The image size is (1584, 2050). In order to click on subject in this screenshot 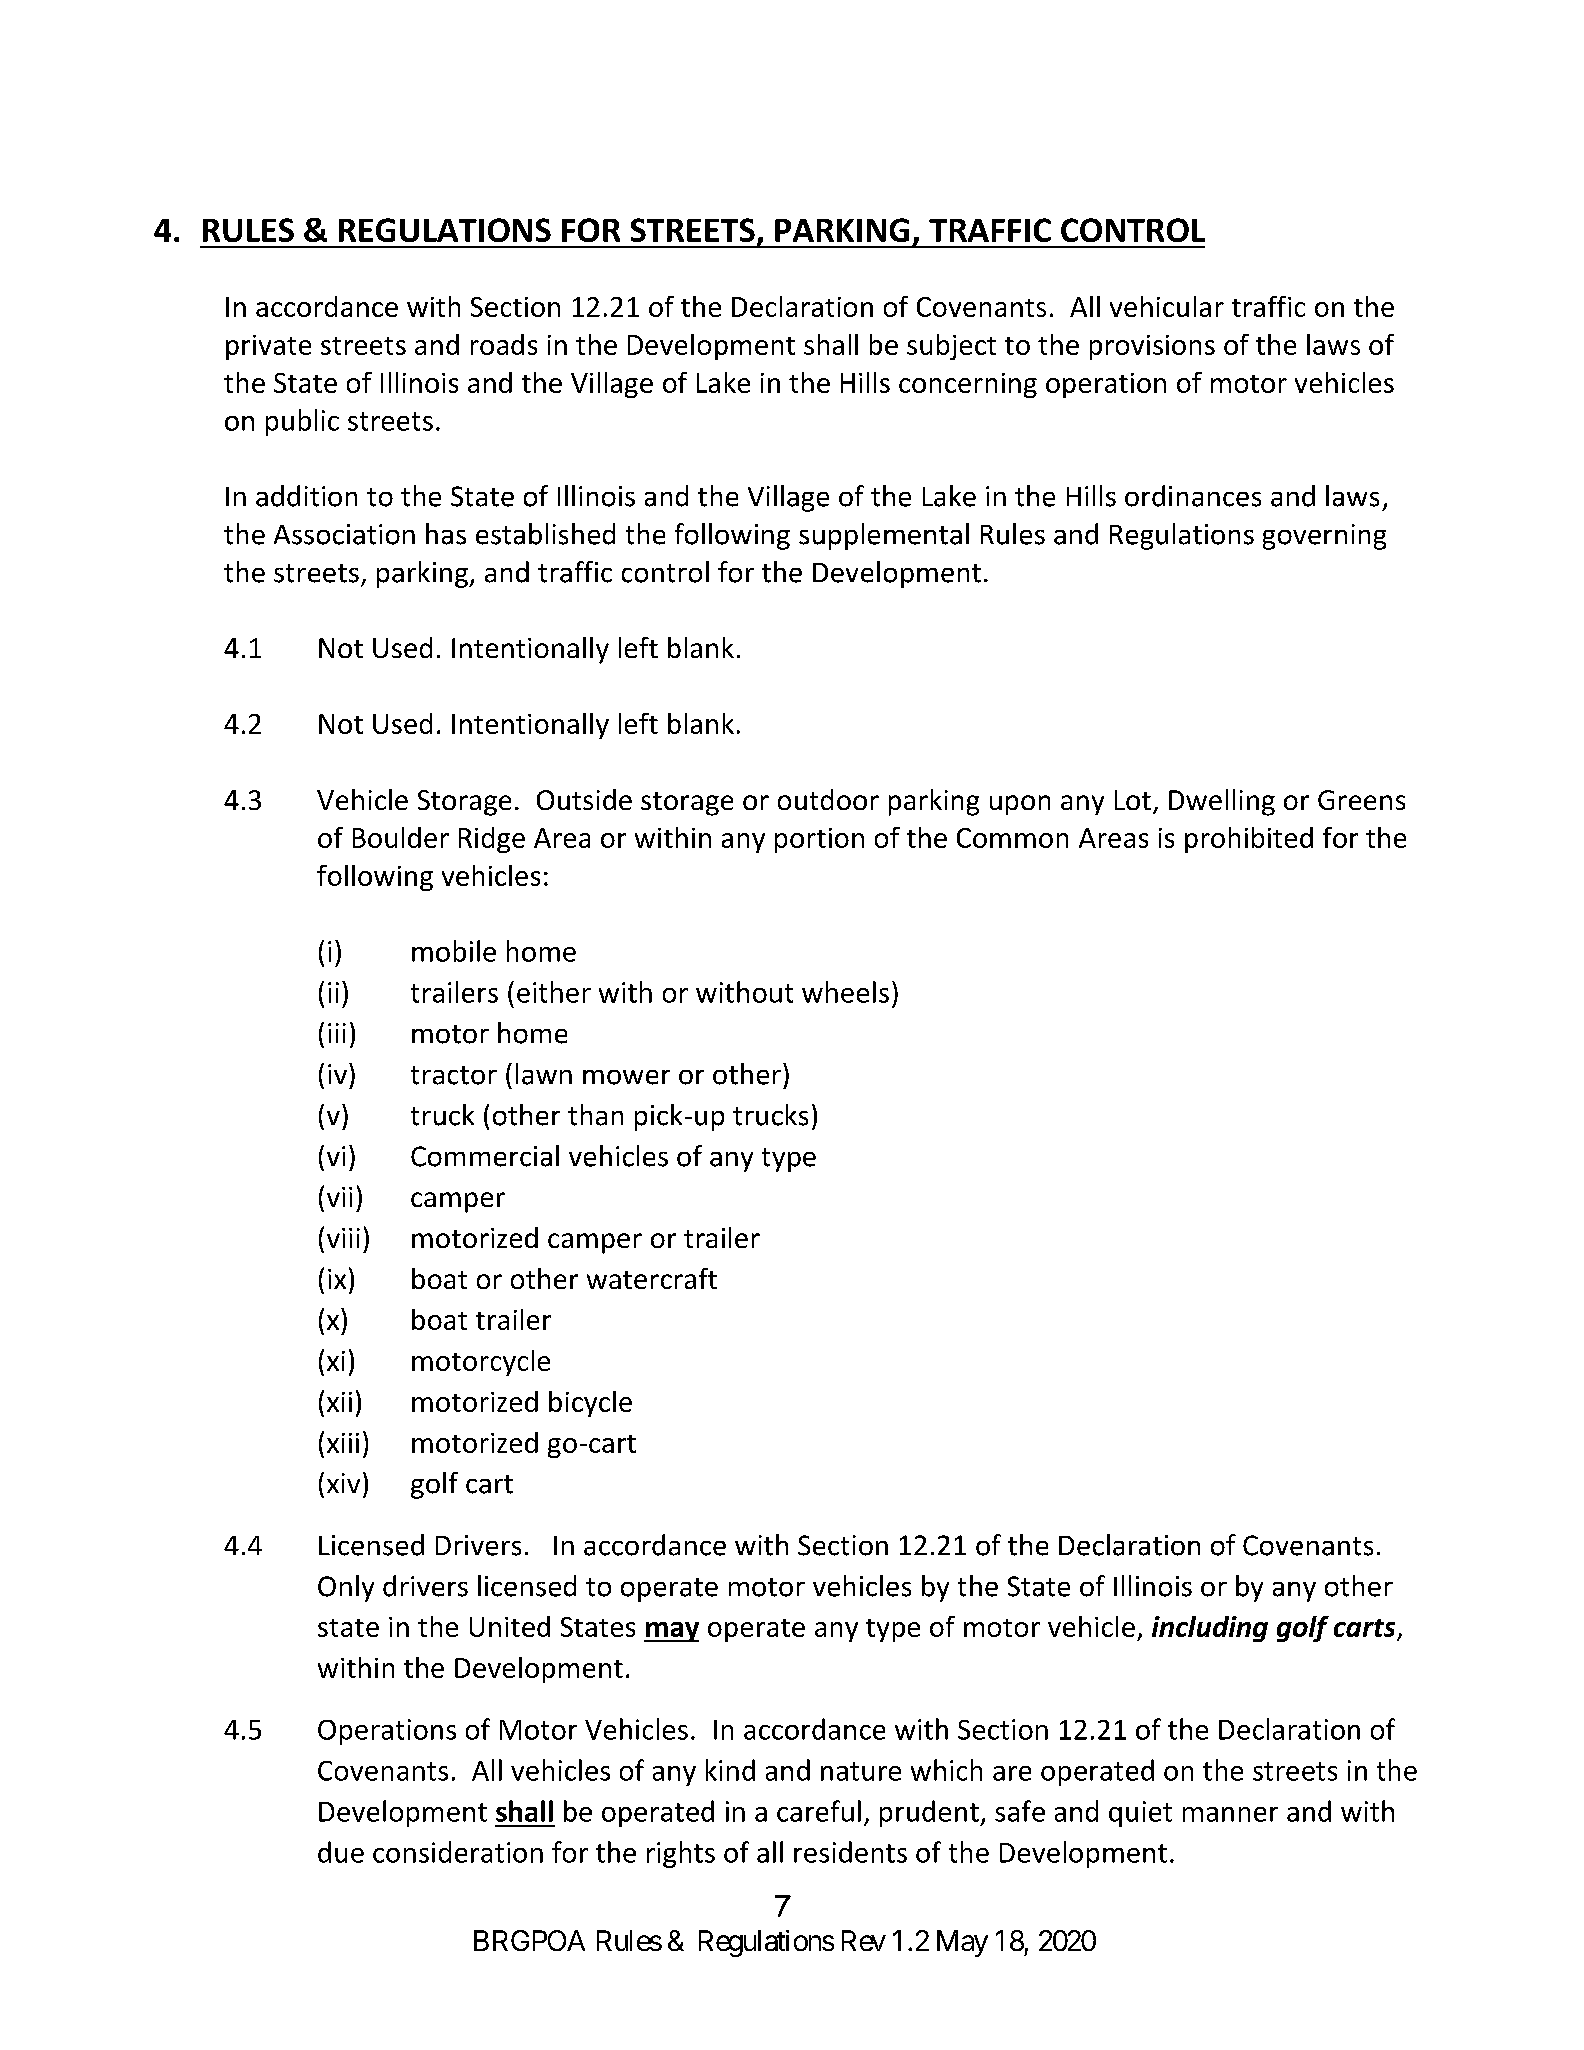, I will do `click(951, 347)`.
